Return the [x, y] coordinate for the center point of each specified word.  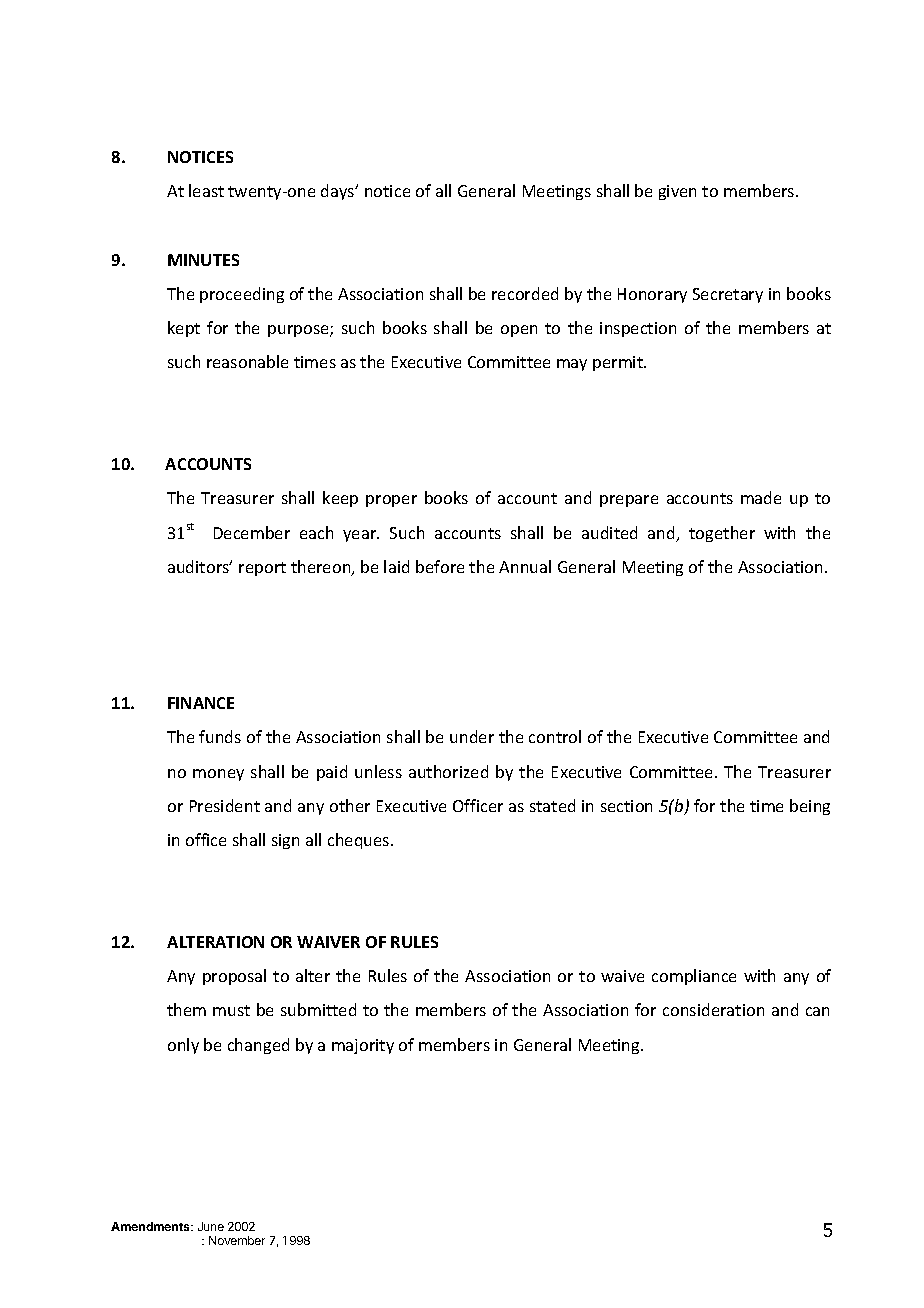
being [810, 807]
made [761, 497]
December [252, 532]
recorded [525, 293]
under [472, 736]
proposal [234, 977]
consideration [713, 1009]
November [237, 1240]
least [206, 190]
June [211, 1226]
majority [363, 1046]
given [677, 192]
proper [391, 501]
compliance [694, 977]
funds [220, 736]
